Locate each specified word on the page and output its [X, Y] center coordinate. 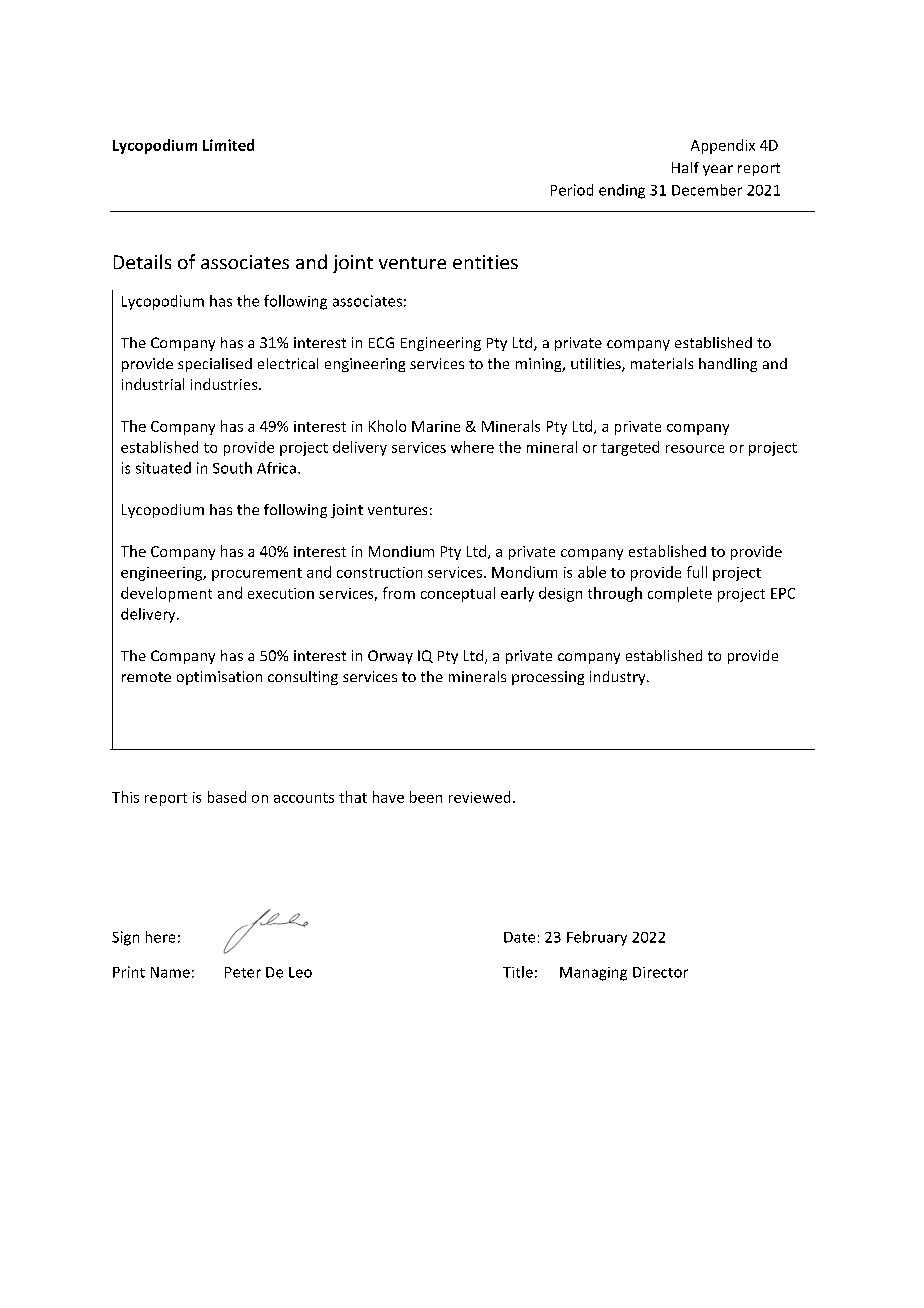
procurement [257, 574]
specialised [215, 365]
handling [728, 365]
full [697, 572]
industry [619, 678]
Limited [228, 145]
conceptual [458, 594]
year [718, 170]
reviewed [479, 797]
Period [572, 190]
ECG [381, 342]
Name [170, 972]
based [227, 797]
